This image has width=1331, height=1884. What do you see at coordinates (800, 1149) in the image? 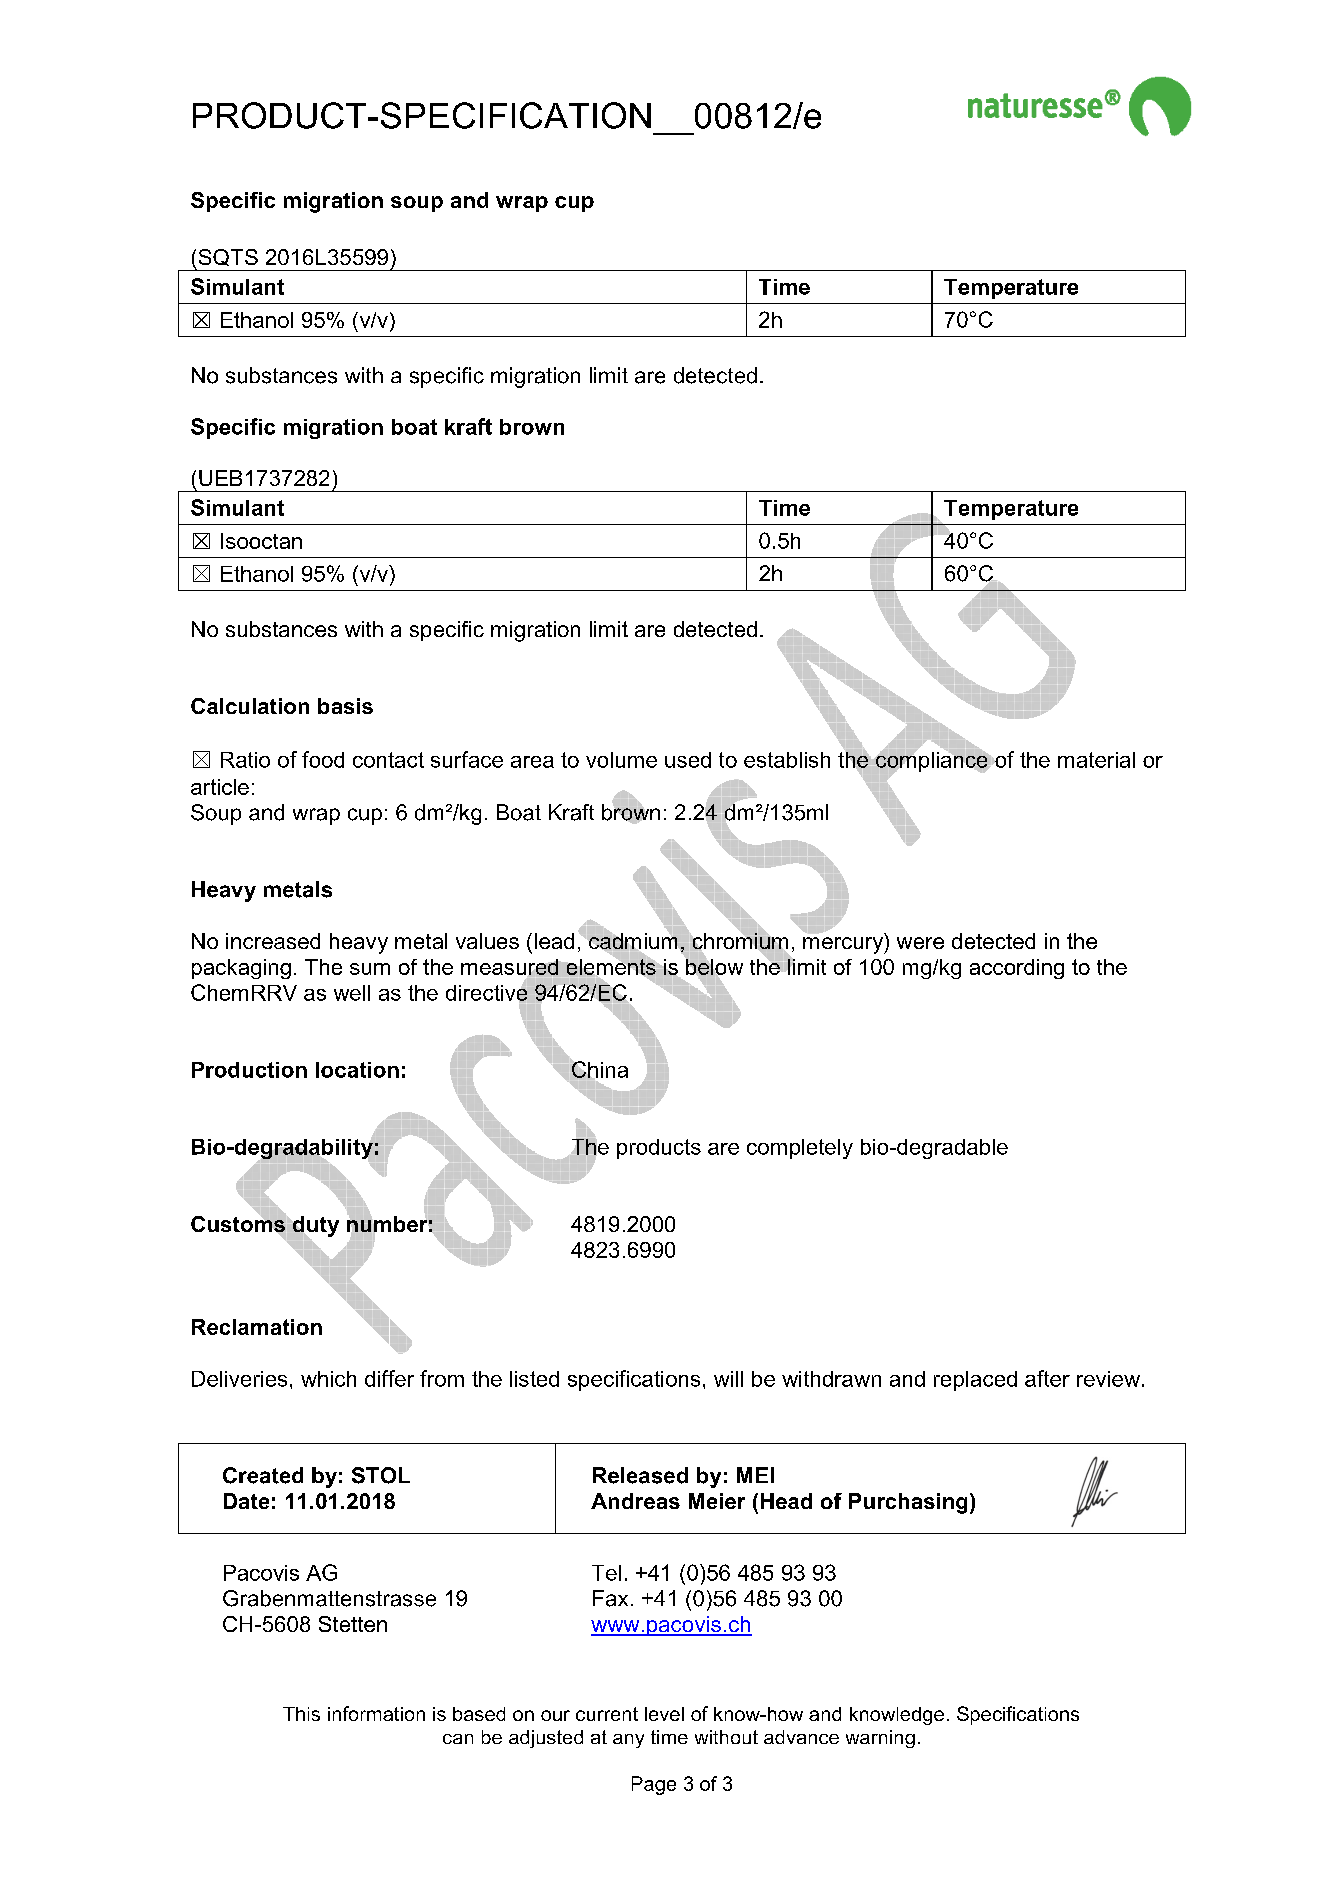
I see `completely` at bounding box center [800, 1149].
